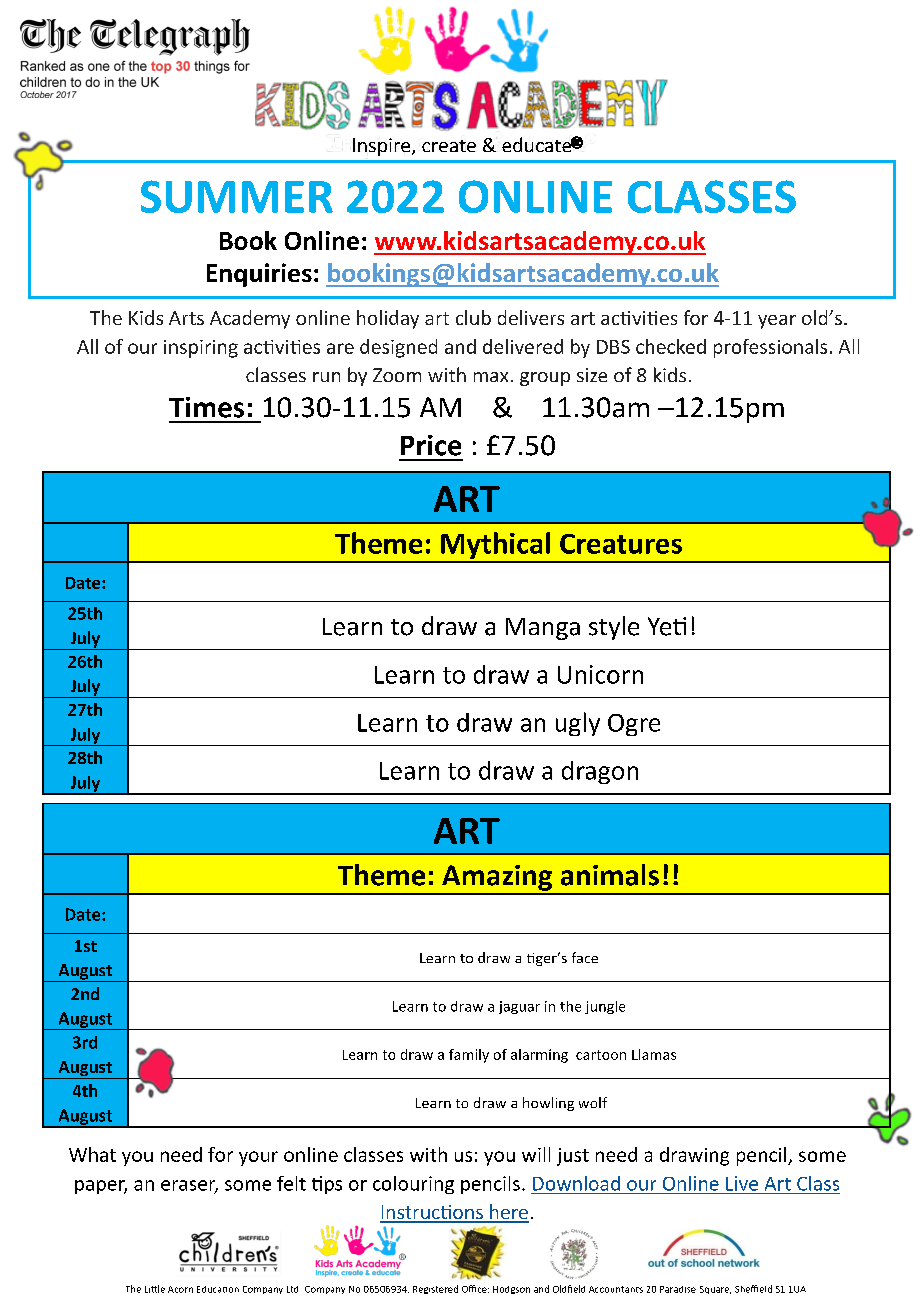  Describe the element at coordinates (634, 725) in the page. I see `Ogre` at that location.
